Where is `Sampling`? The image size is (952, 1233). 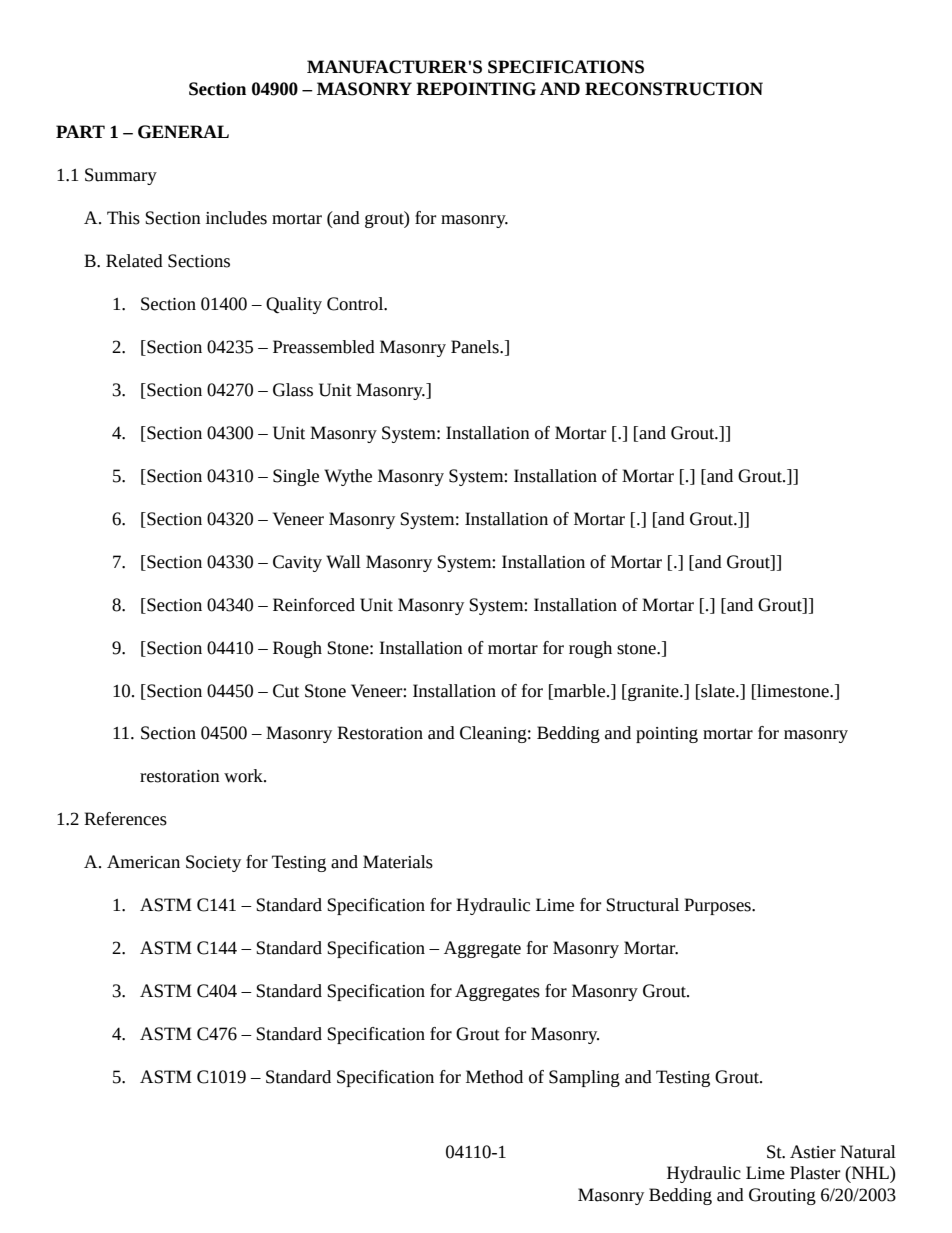 Sampling is located at coordinates (584, 1078).
